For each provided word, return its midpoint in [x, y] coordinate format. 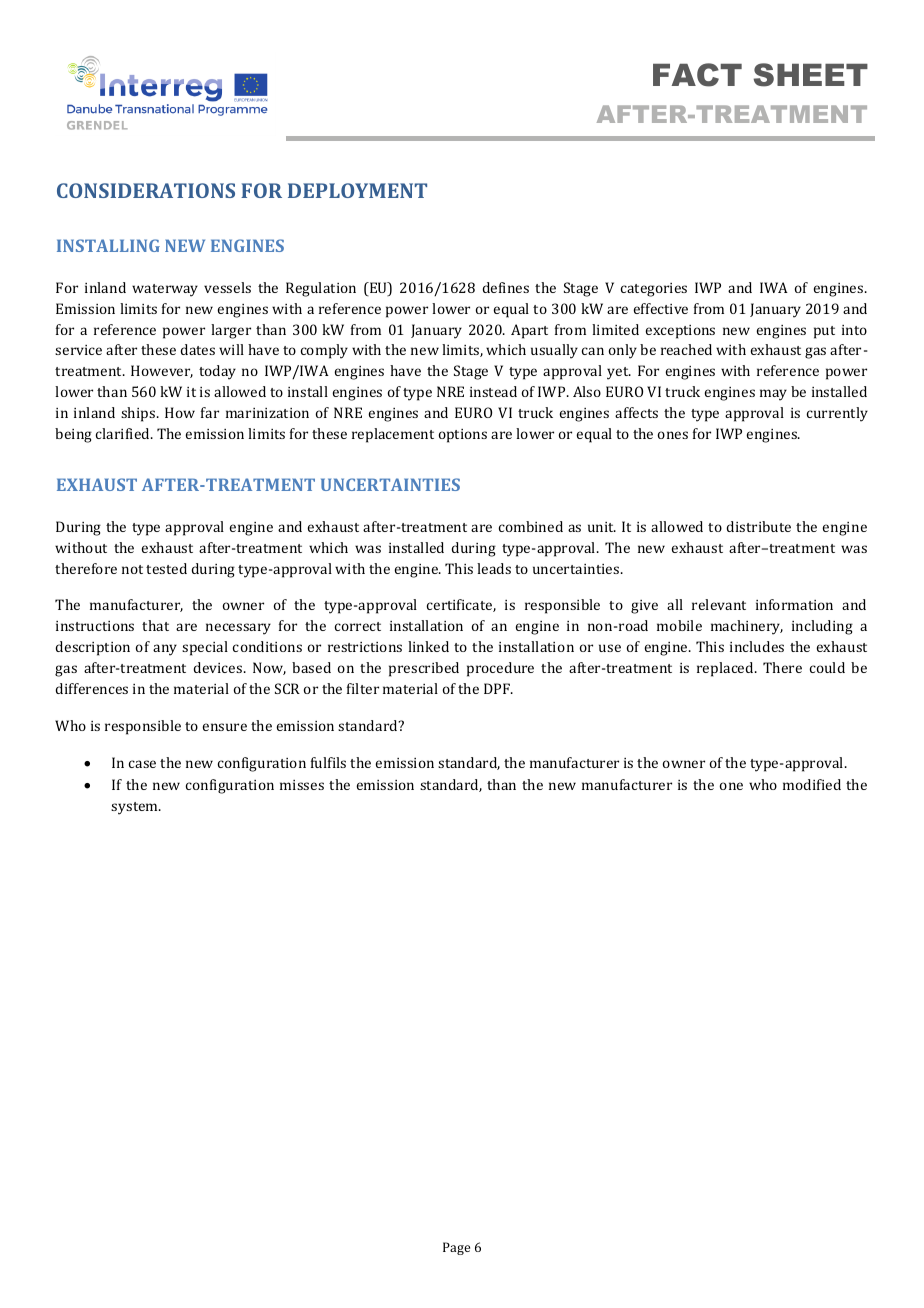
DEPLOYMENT [357, 190]
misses [302, 785]
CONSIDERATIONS [146, 190]
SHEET [811, 75]
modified [812, 784]
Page [456, 1248]
